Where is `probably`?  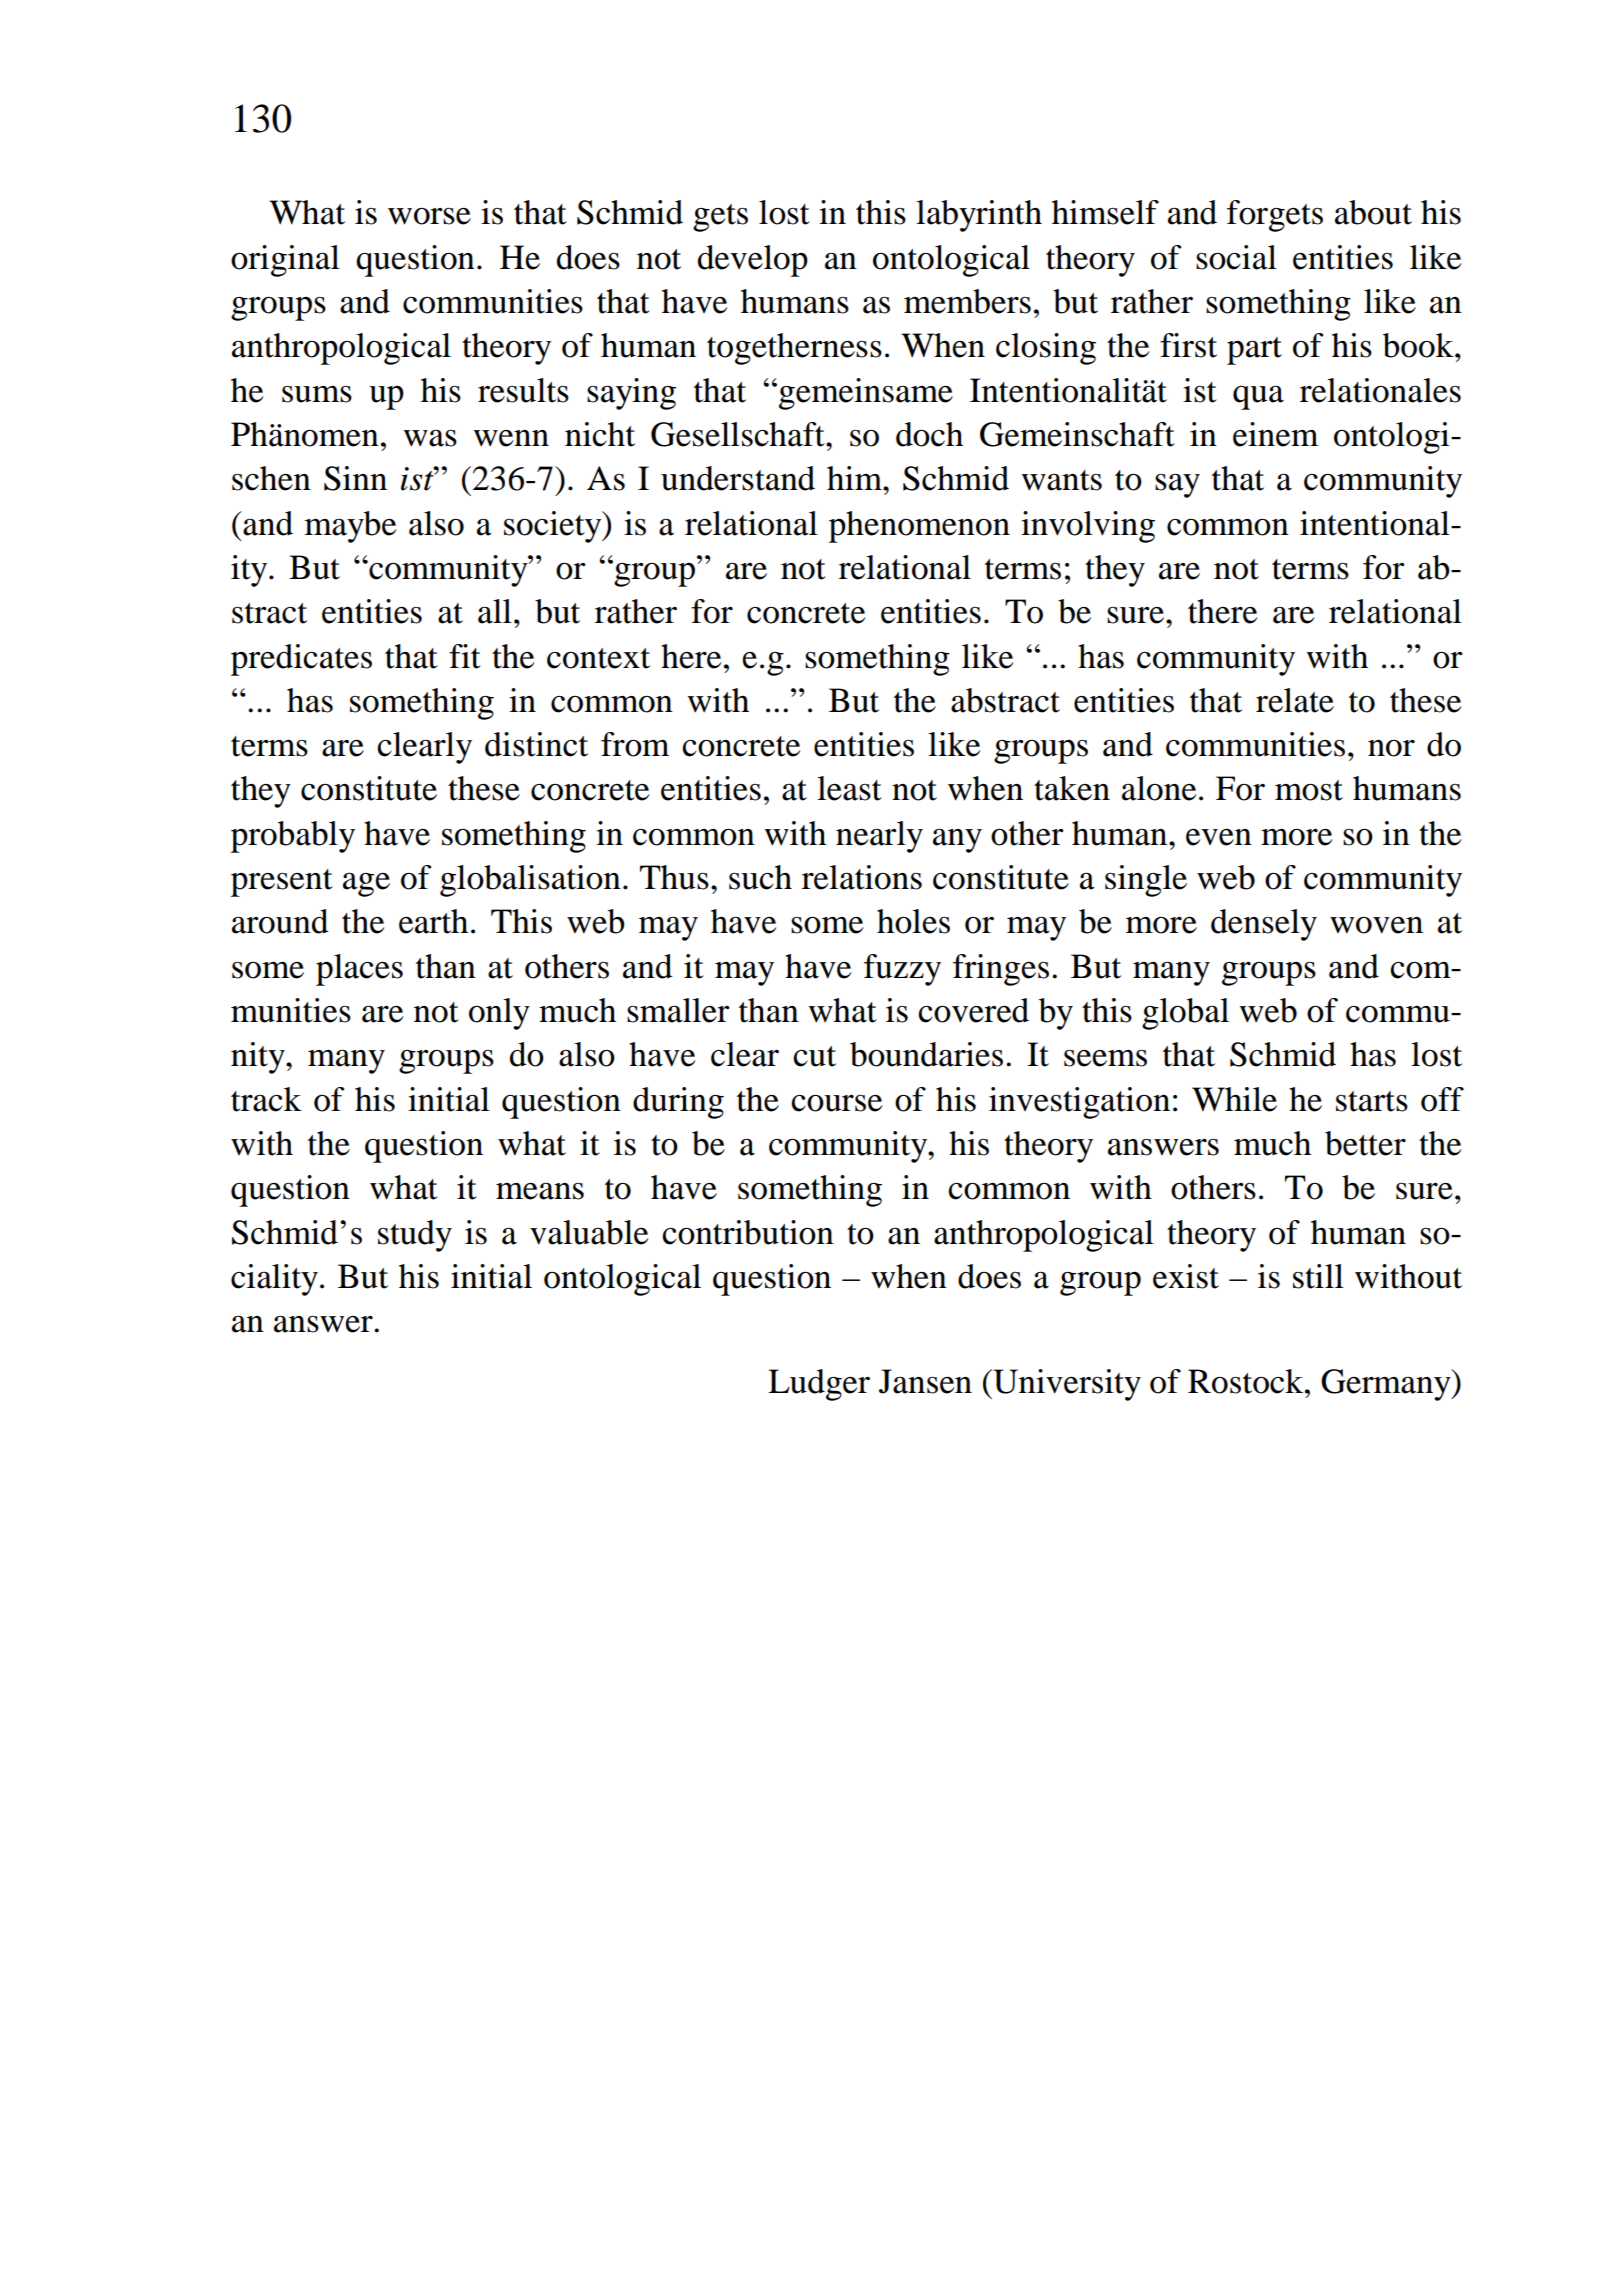 probably is located at coordinates (293, 837).
